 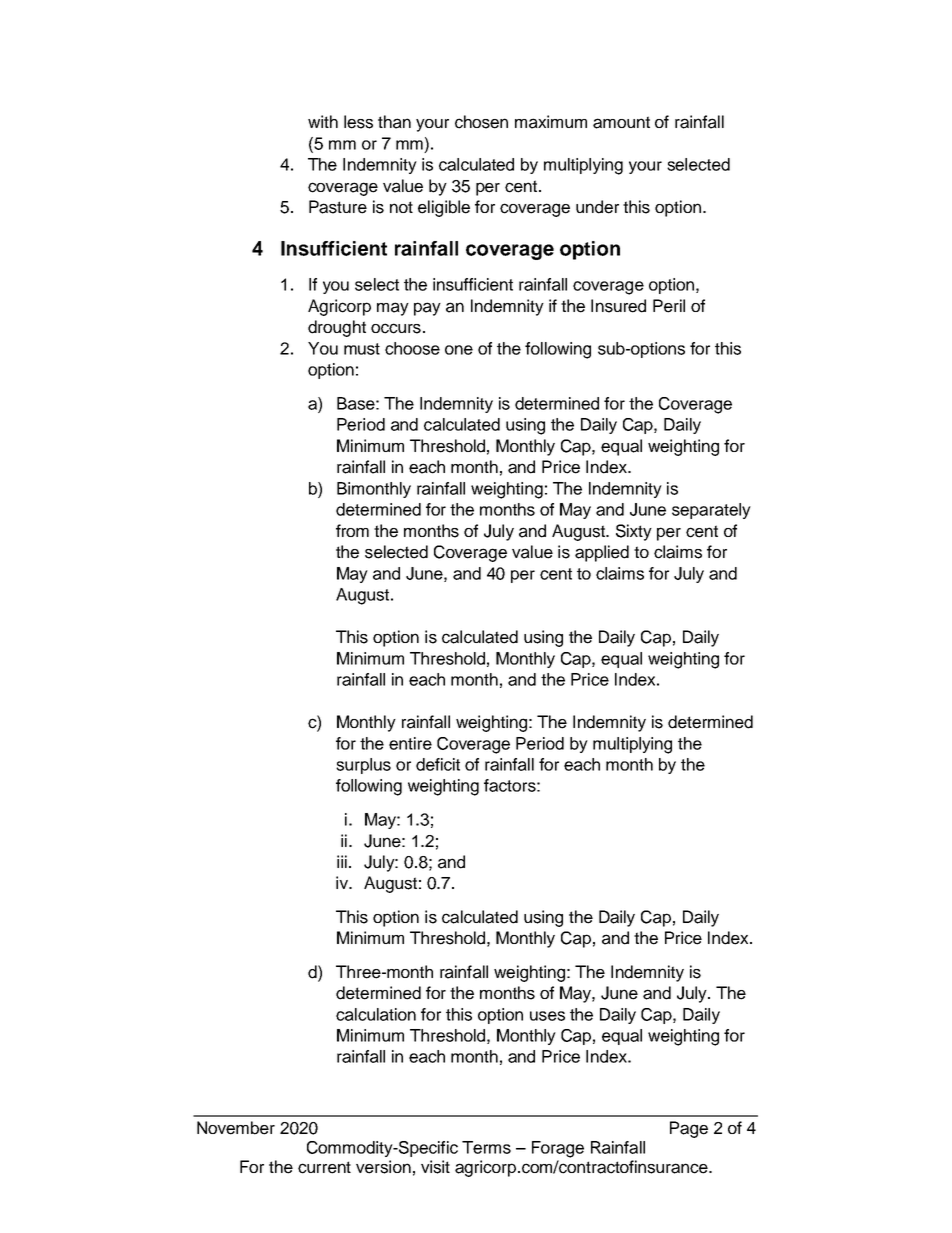 I want to click on current, so click(x=324, y=1167).
